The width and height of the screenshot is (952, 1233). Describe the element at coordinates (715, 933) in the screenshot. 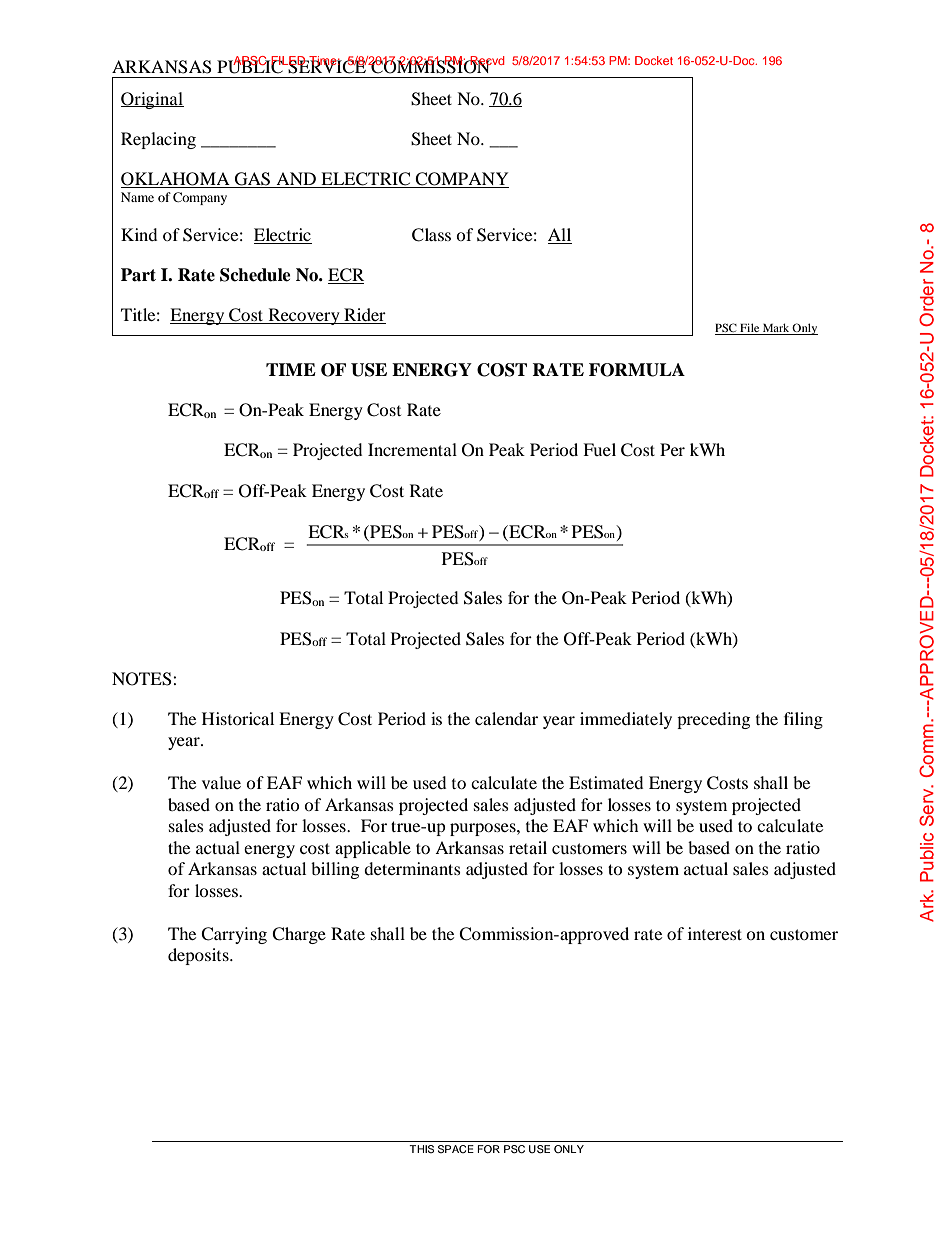

I see `interest` at that location.
